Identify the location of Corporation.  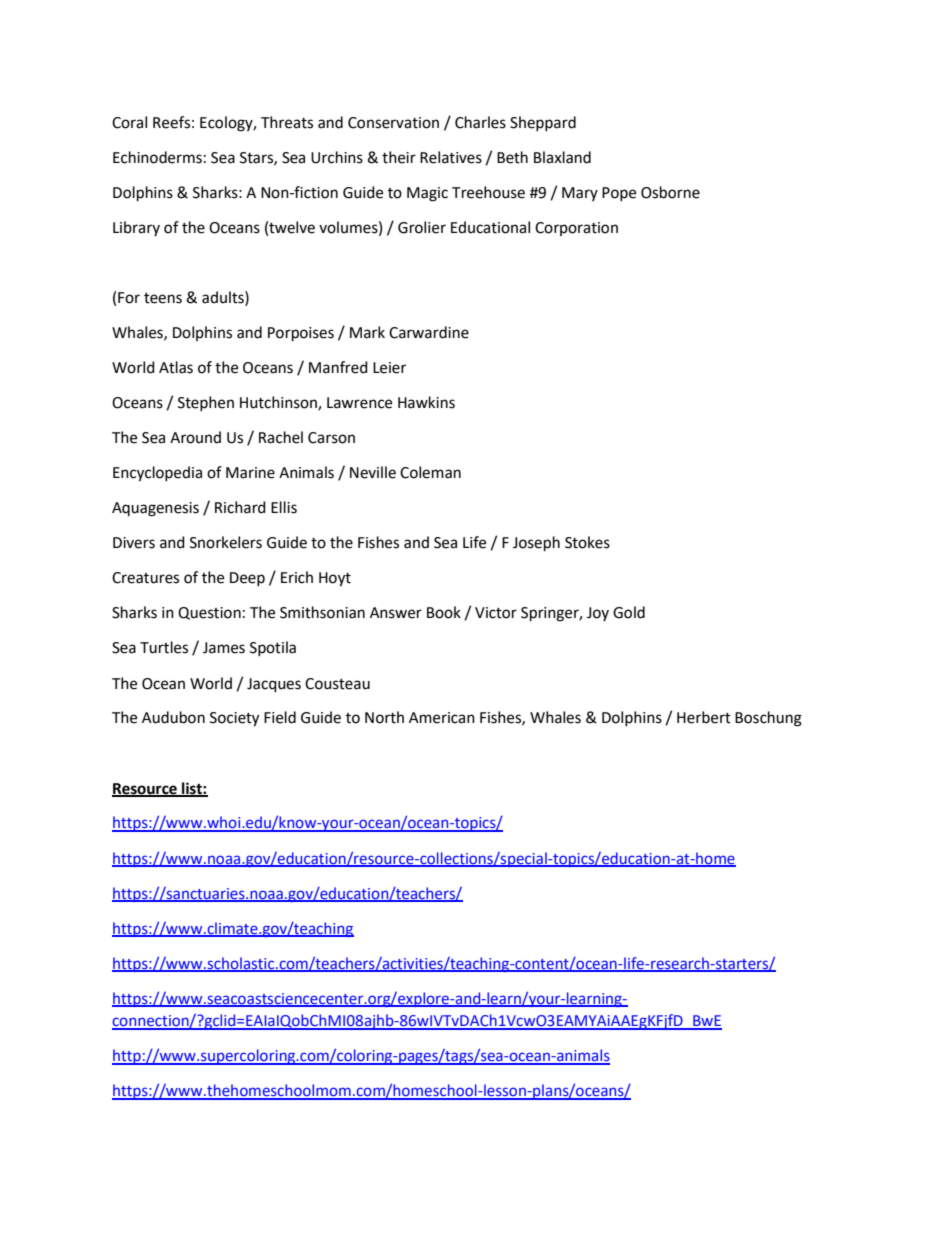
(576, 229).
